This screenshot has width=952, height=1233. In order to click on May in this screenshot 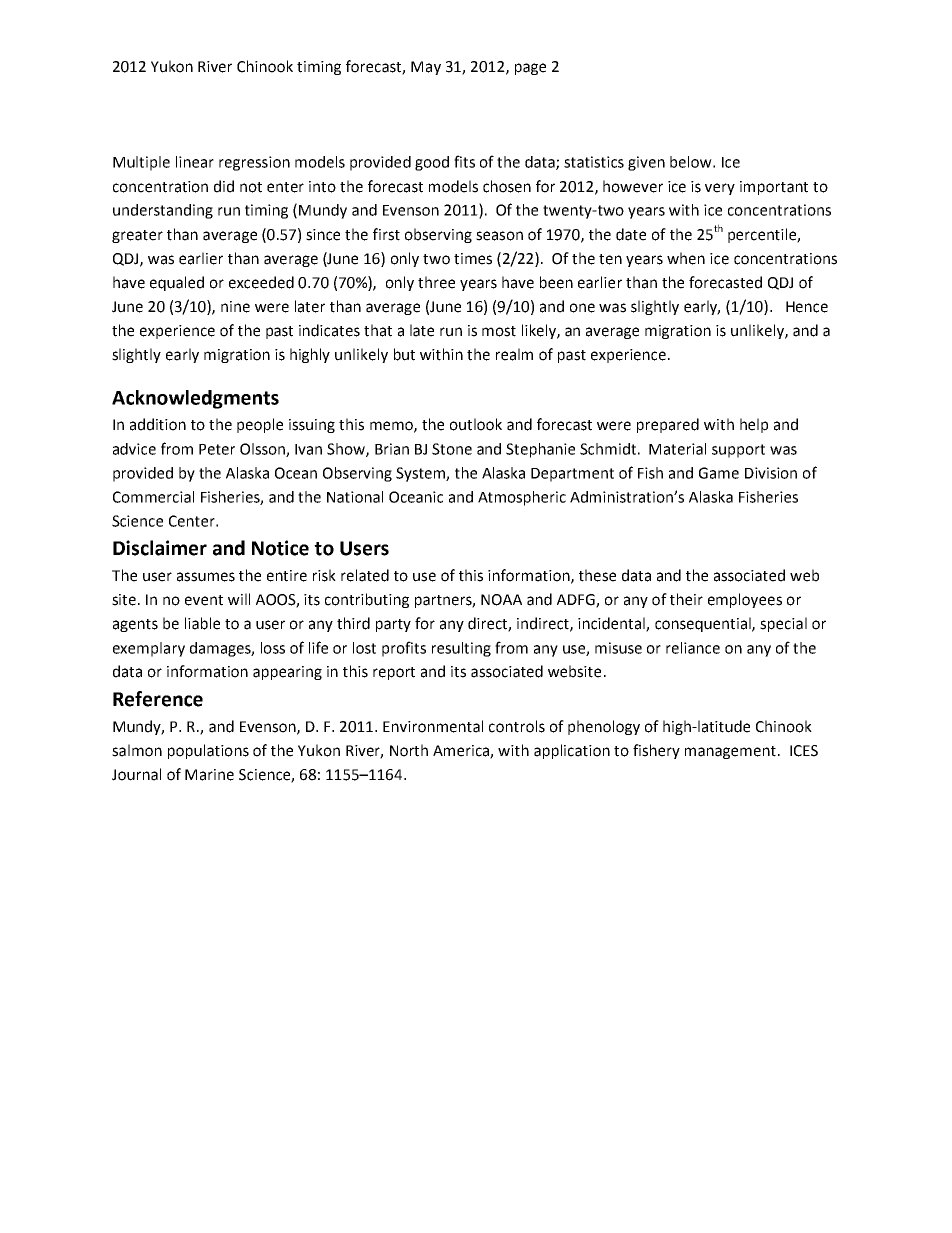, I will do `click(426, 68)`.
